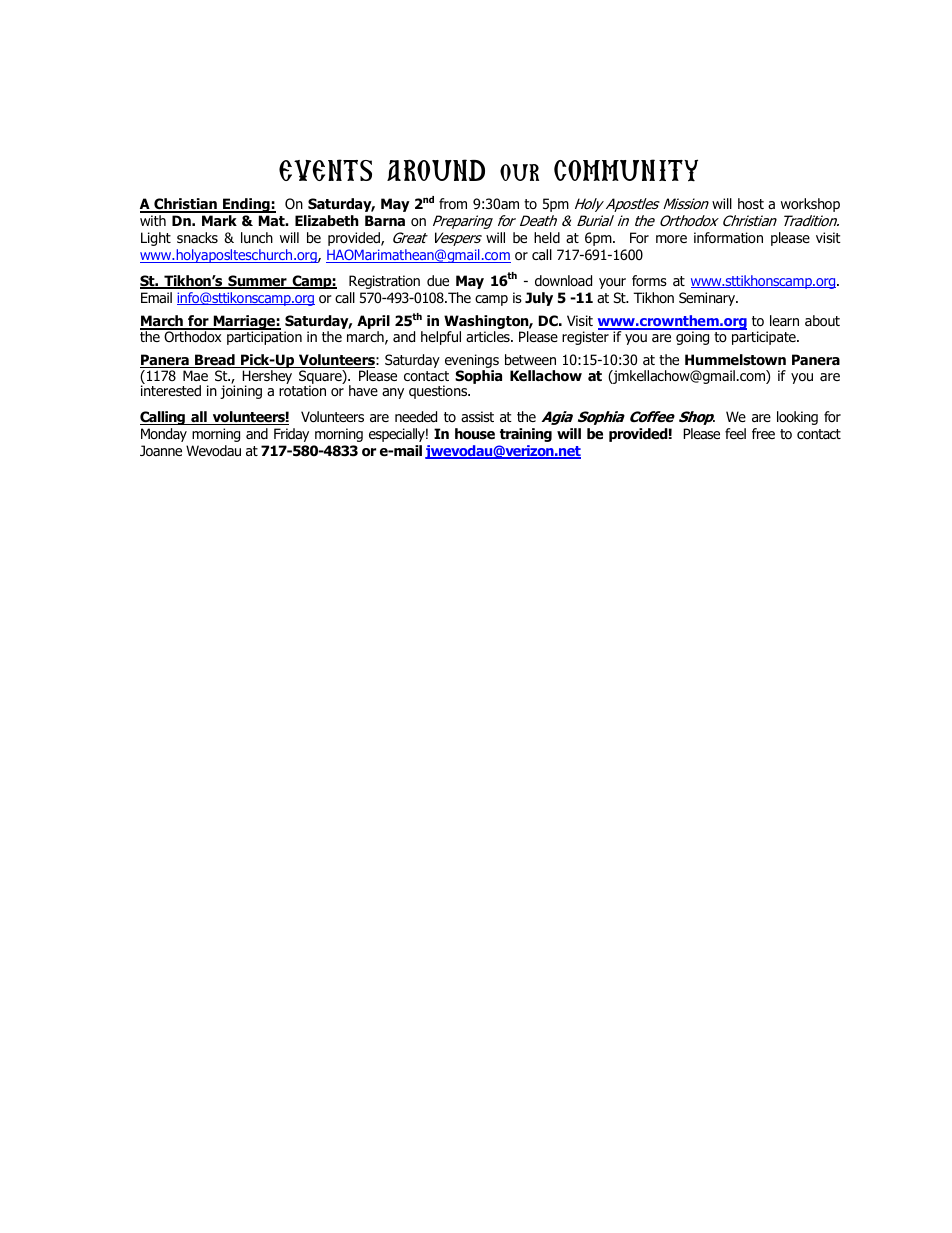 The width and height of the screenshot is (952, 1233). I want to click on forms, so click(649, 280).
